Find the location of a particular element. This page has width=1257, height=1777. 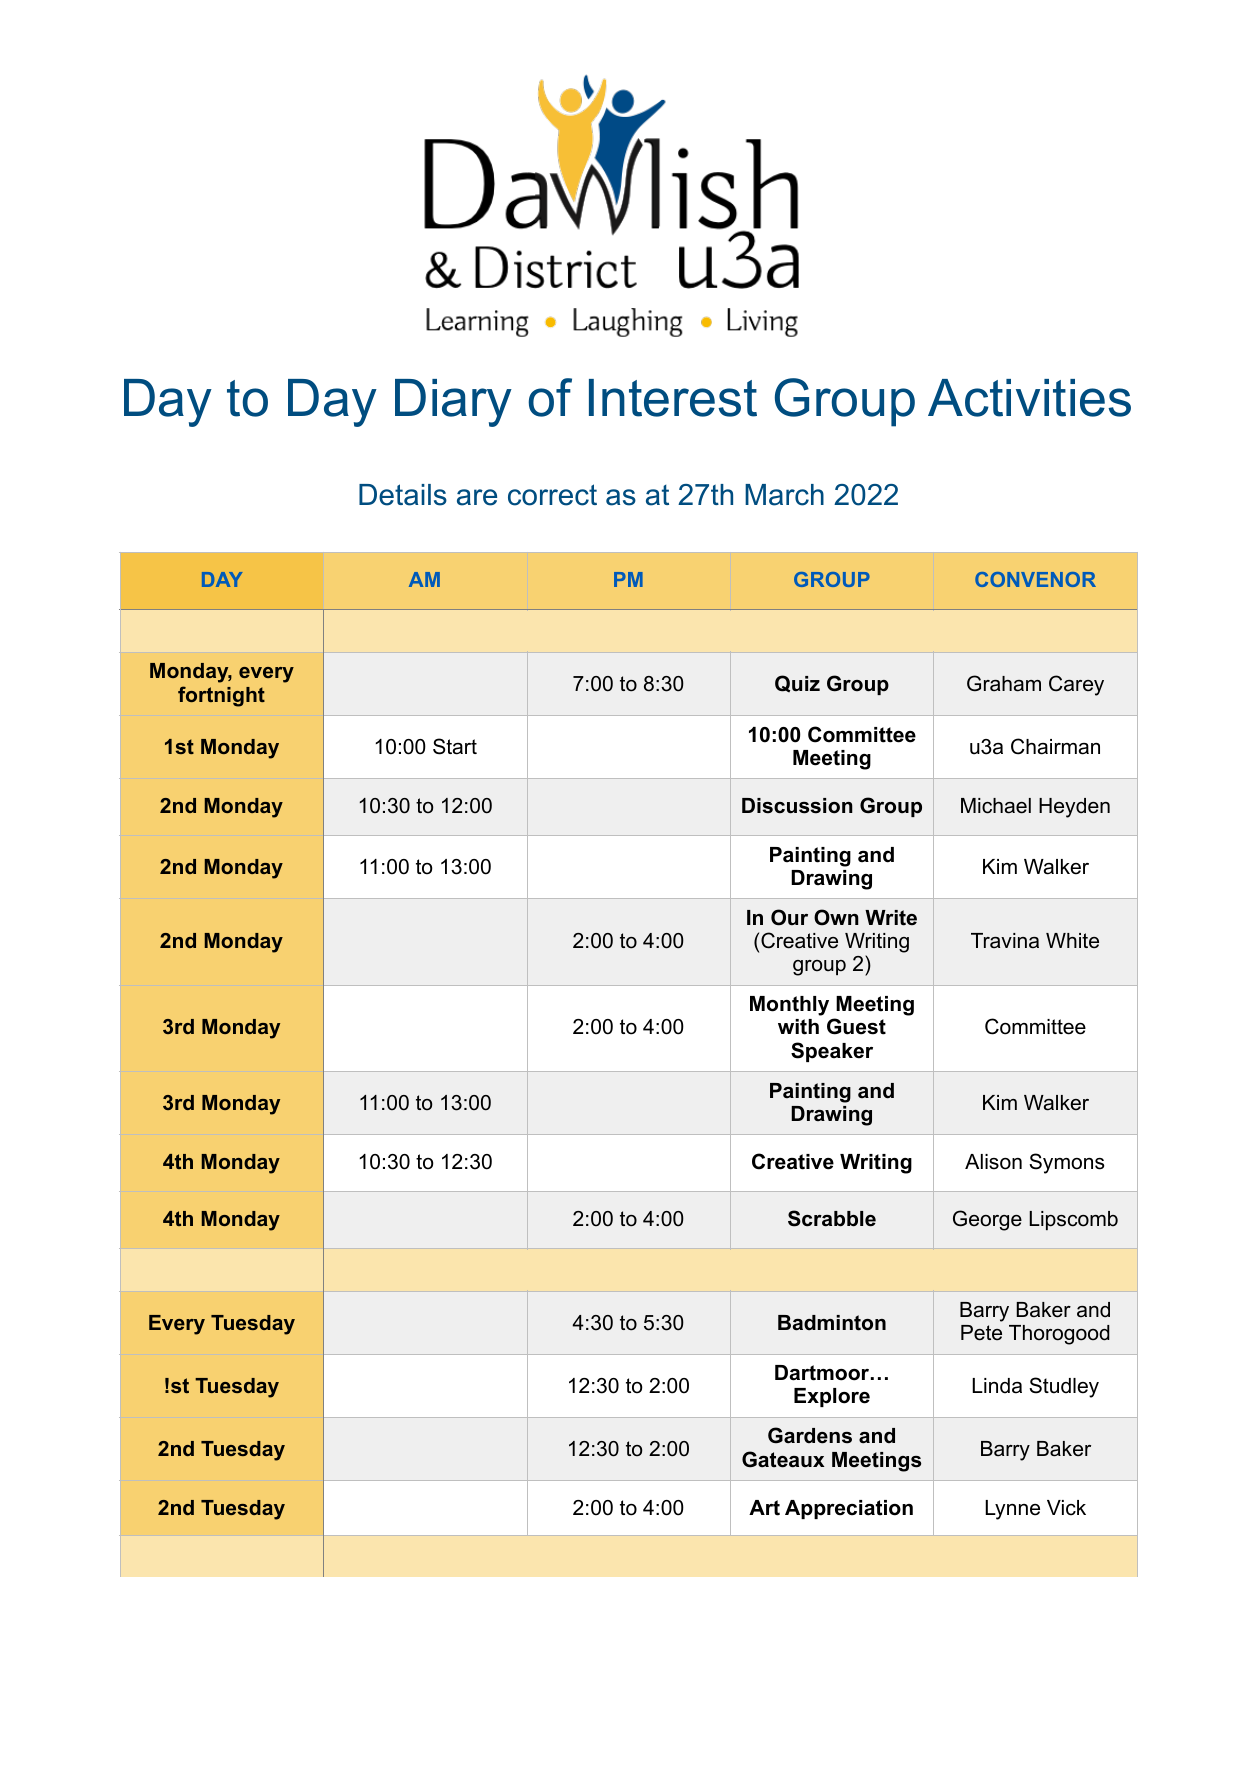

Details is located at coordinates (403, 495).
